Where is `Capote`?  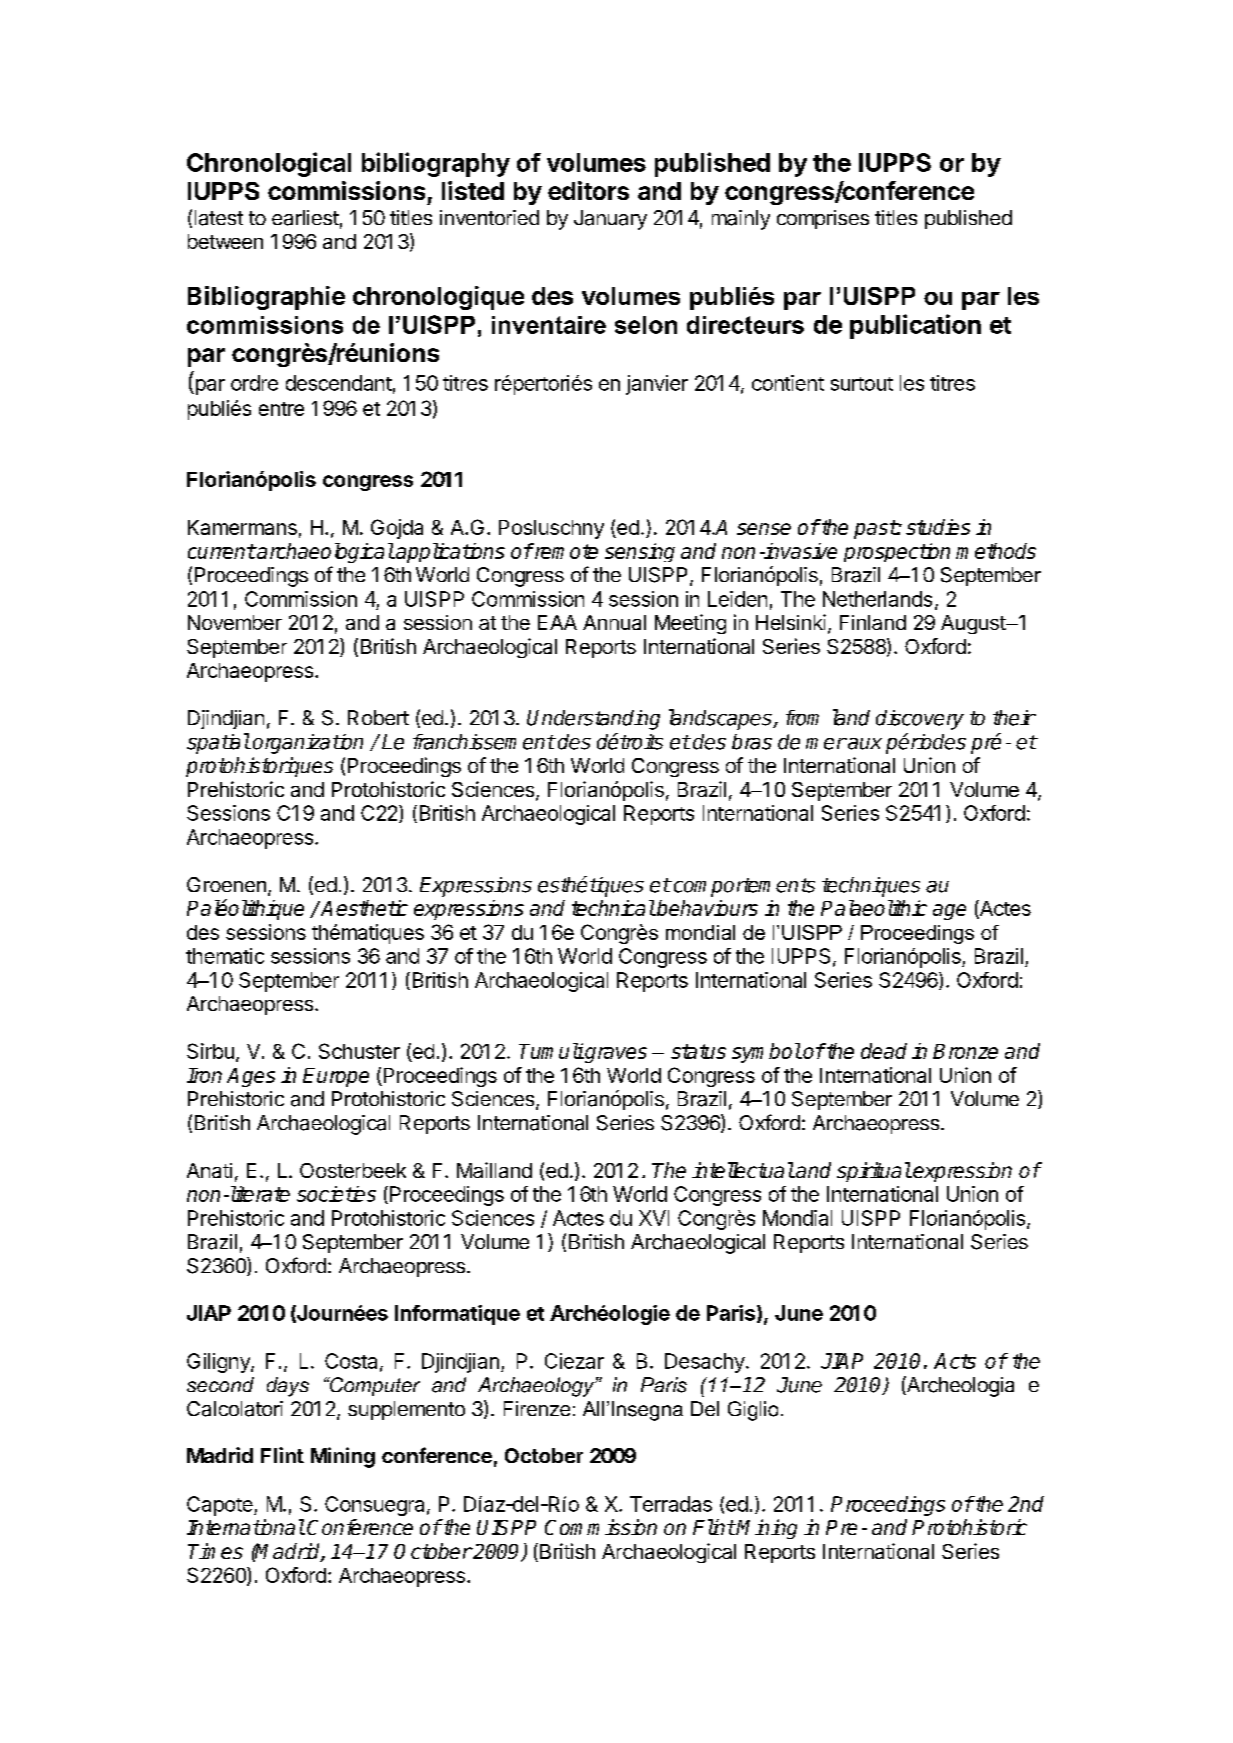
Capote is located at coordinates (221, 1506).
